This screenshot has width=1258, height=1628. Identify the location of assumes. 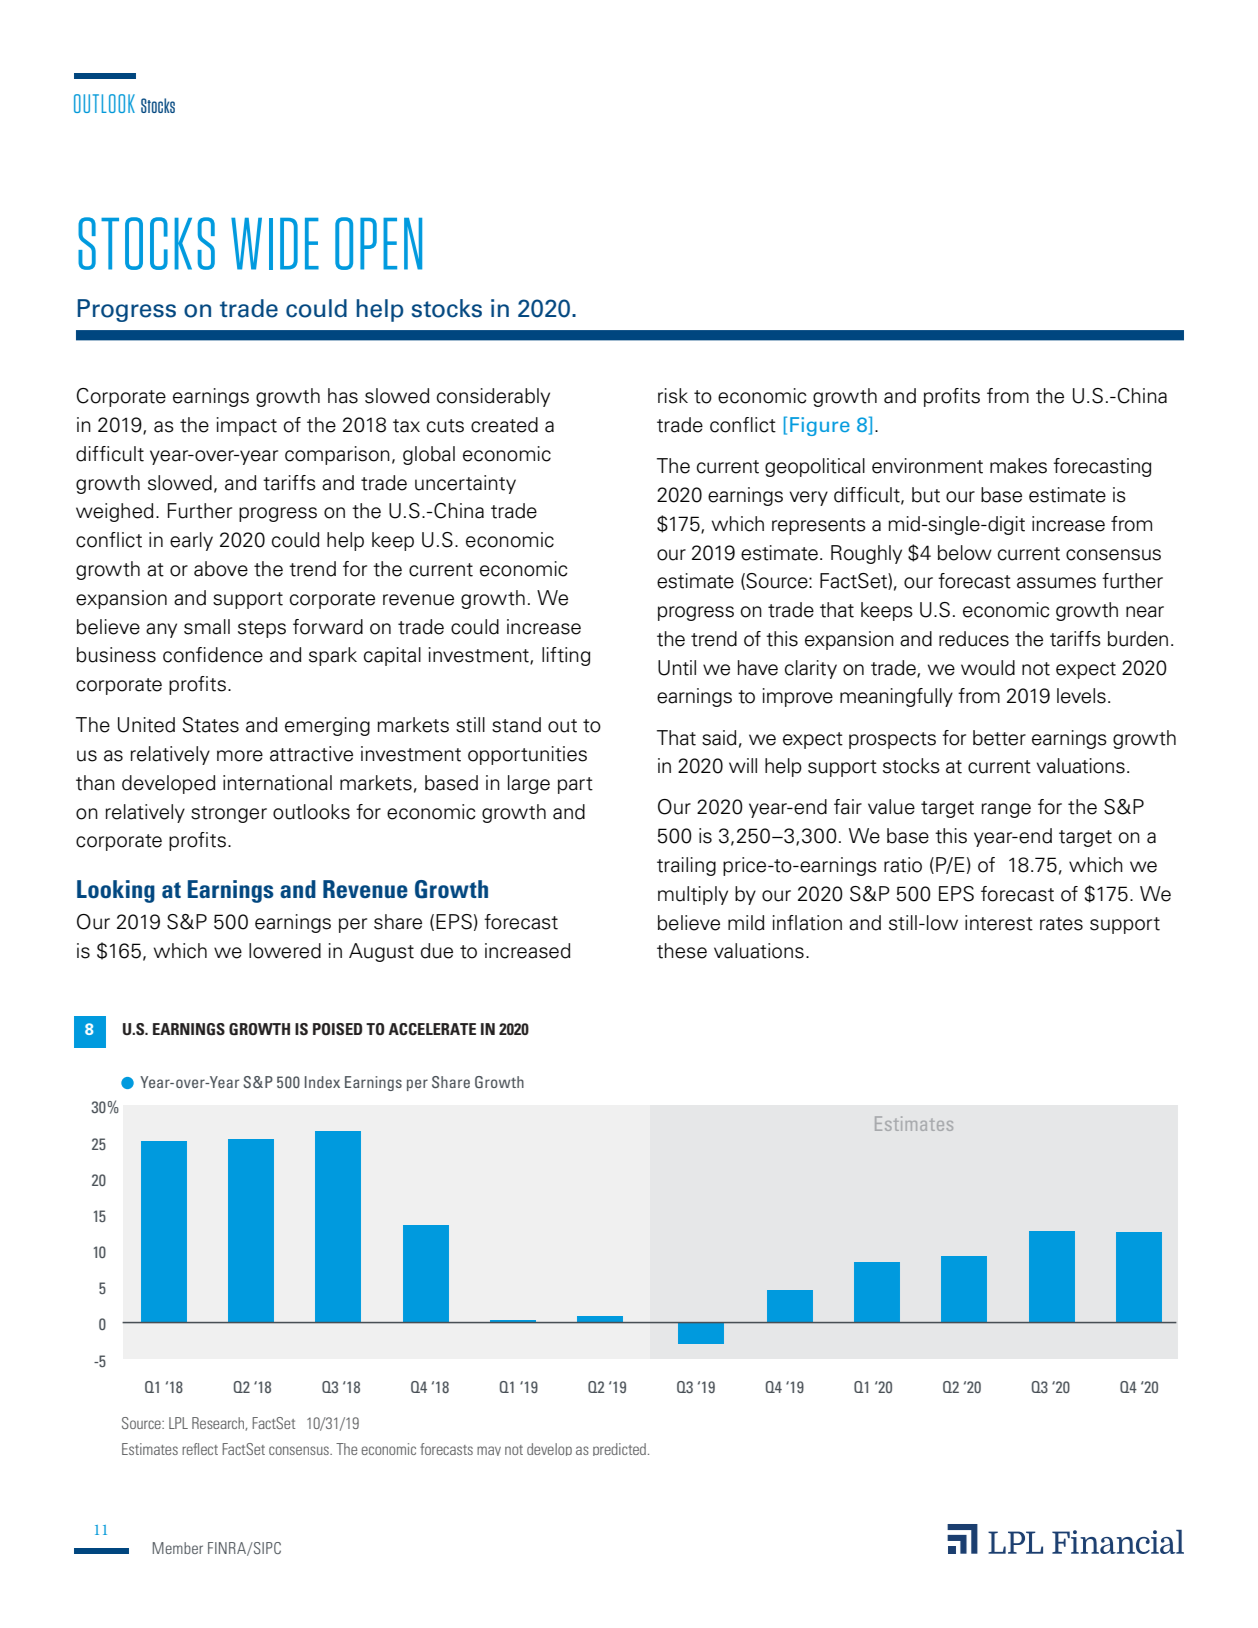
(1056, 583).
